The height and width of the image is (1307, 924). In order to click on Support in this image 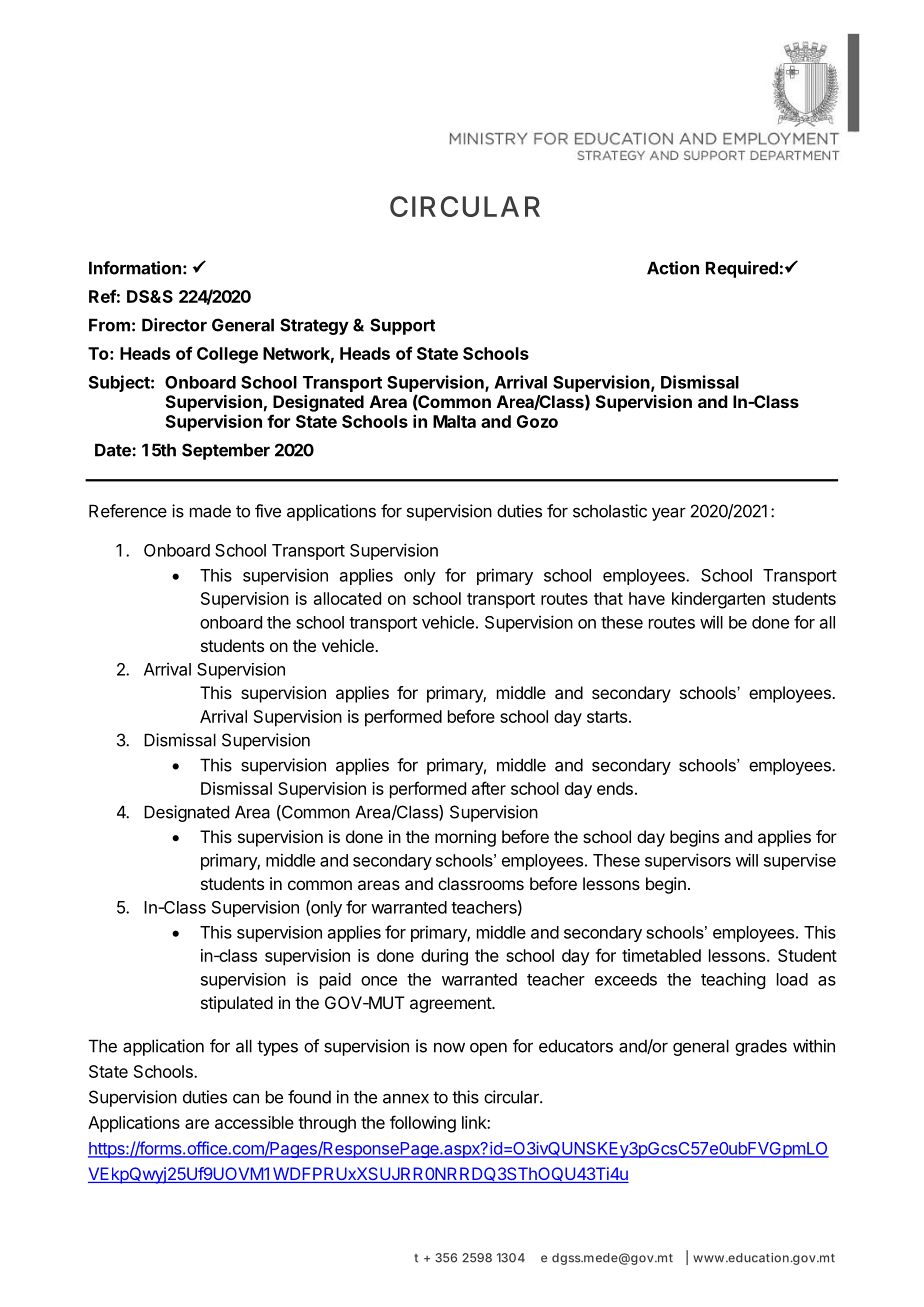, I will do `click(402, 326)`.
